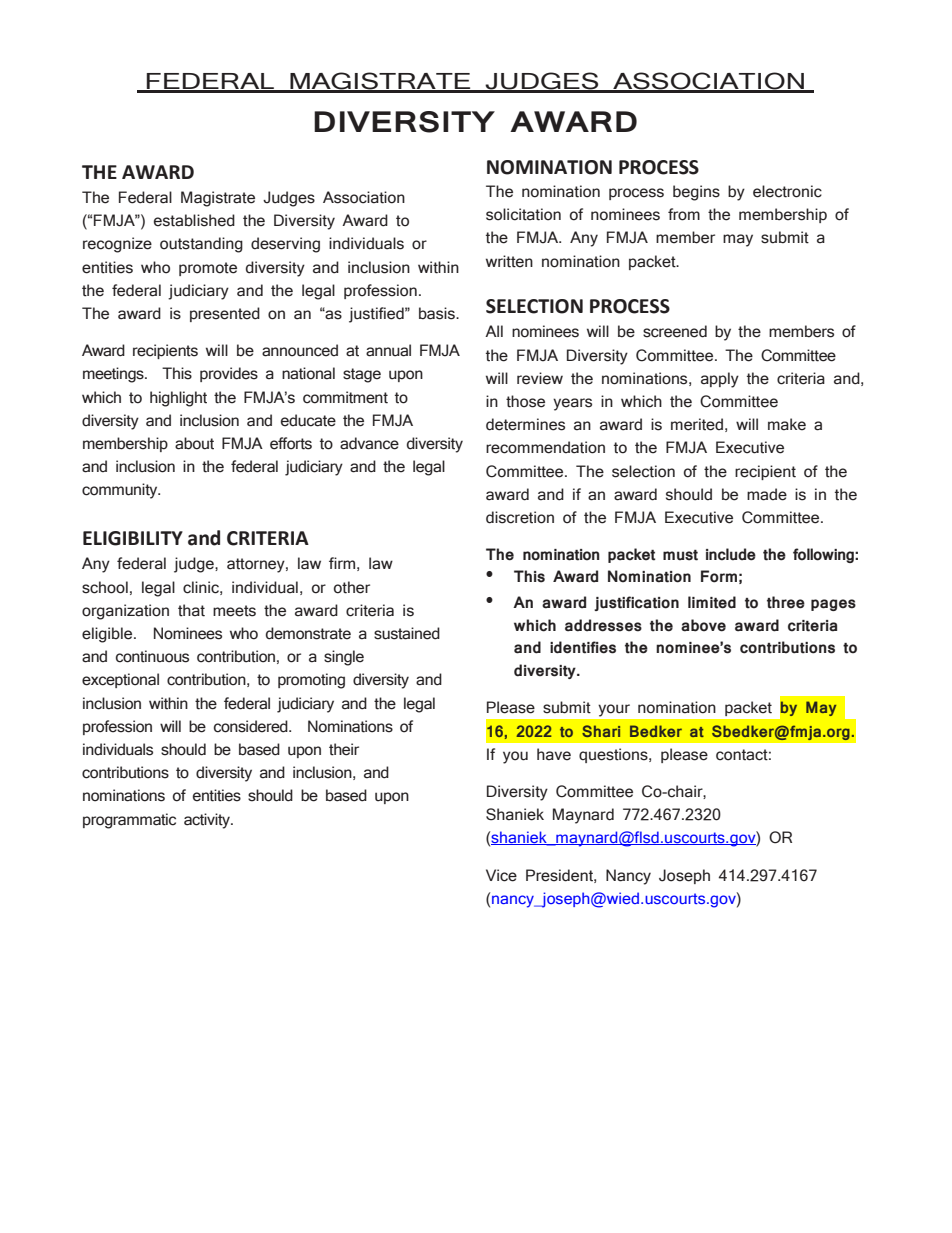 This screenshot has width=952, height=1233. Describe the element at coordinates (554, 754) in the screenshot. I see `have` at that location.
